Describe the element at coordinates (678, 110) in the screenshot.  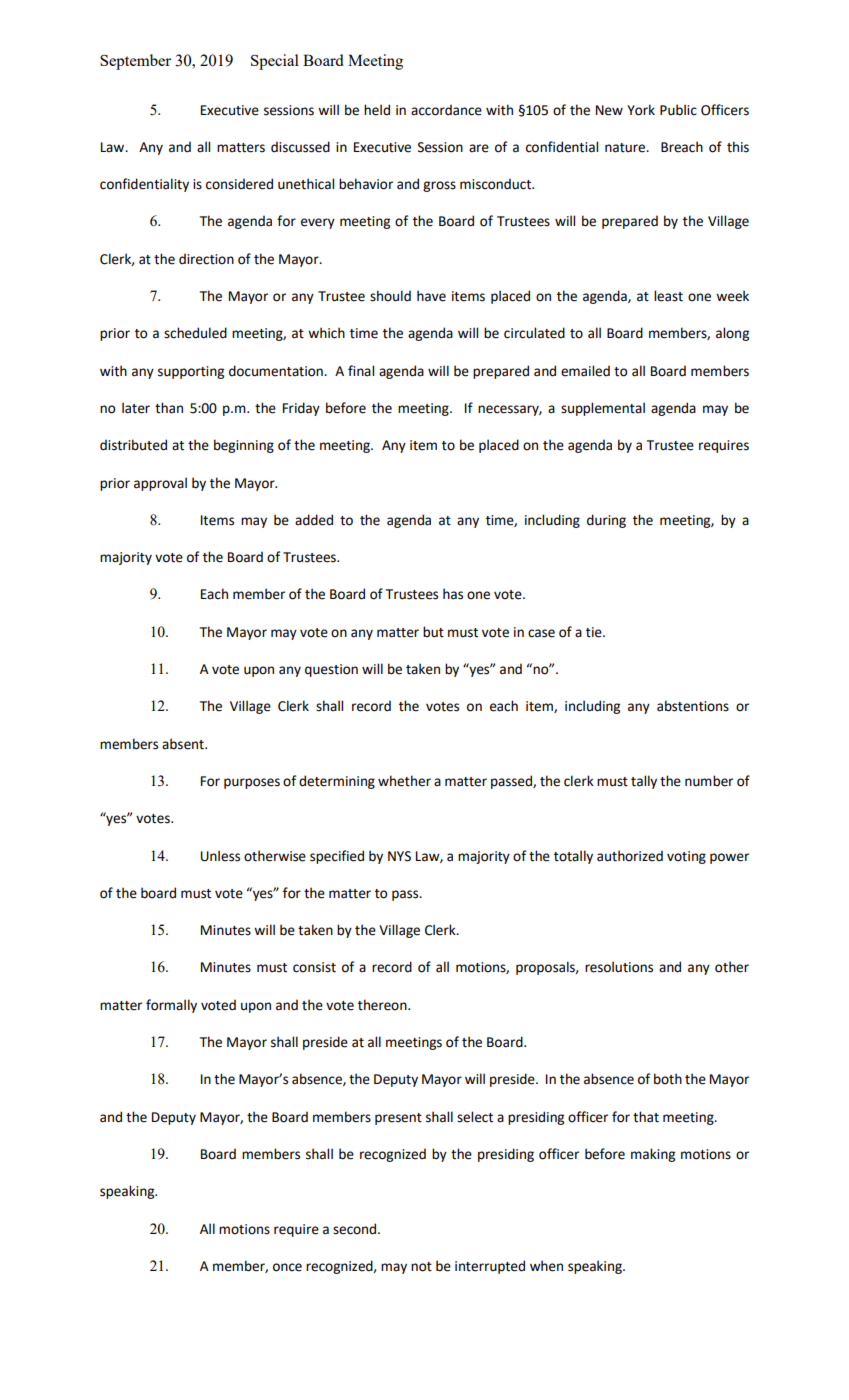
I see `Public` at that location.
